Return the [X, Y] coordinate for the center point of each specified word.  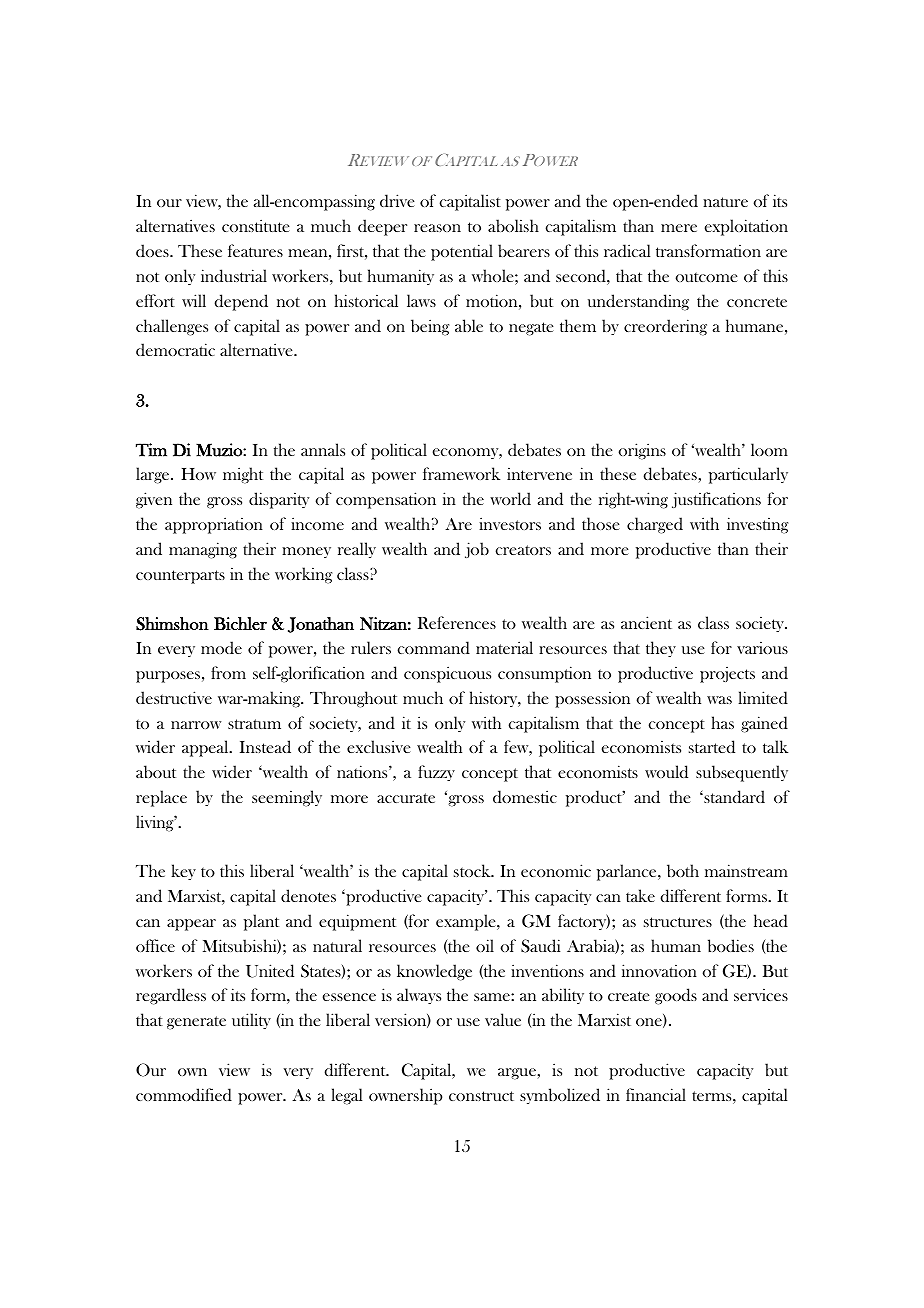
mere [679, 228]
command [434, 647]
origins [642, 451]
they [661, 649]
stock [473, 870]
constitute [256, 225]
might [243, 475]
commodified [184, 1094]
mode [221, 647]
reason [437, 228]
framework [461, 473]
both [683, 870]
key [183, 872]
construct [481, 1096]
